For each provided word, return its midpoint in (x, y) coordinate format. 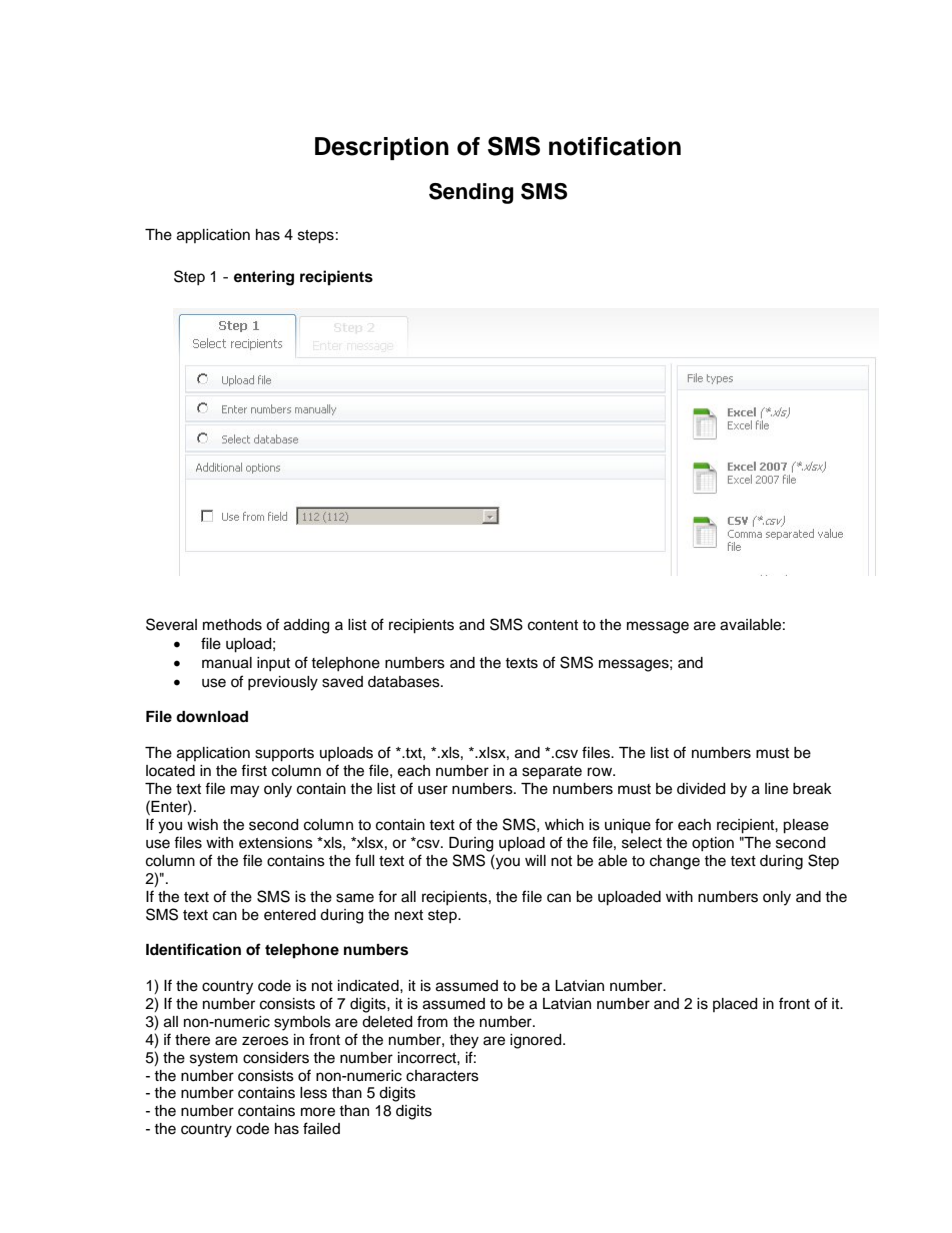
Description (382, 148)
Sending (471, 193)
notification (615, 146)
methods (232, 625)
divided (701, 789)
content (553, 625)
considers (276, 1058)
